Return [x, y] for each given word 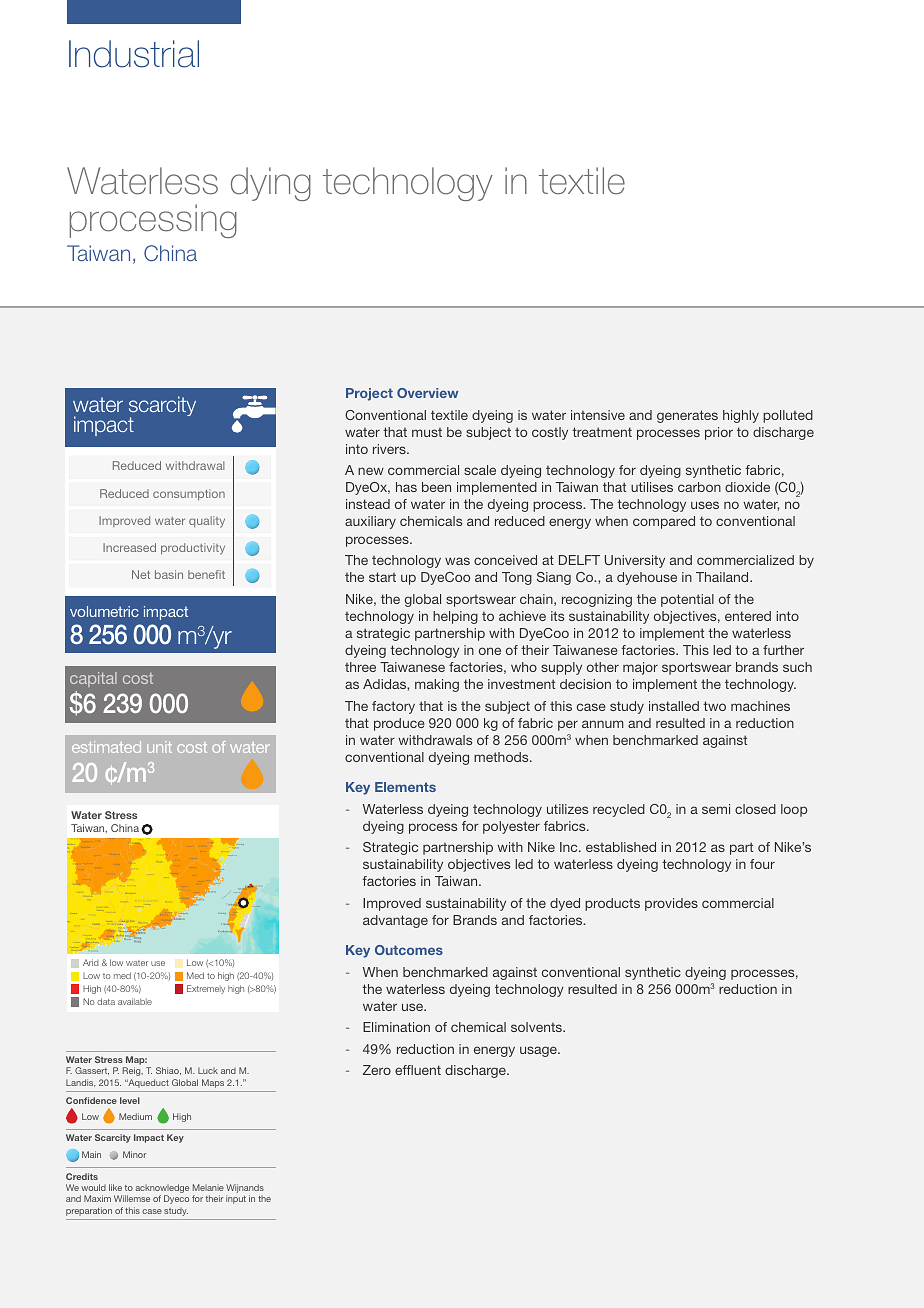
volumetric [104, 611]
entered [748, 616]
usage [539, 1051]
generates [687, 416]
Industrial [134, 54]
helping [455, 617]
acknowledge [162, 1190]
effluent [418, 1070]
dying [271, 184]
